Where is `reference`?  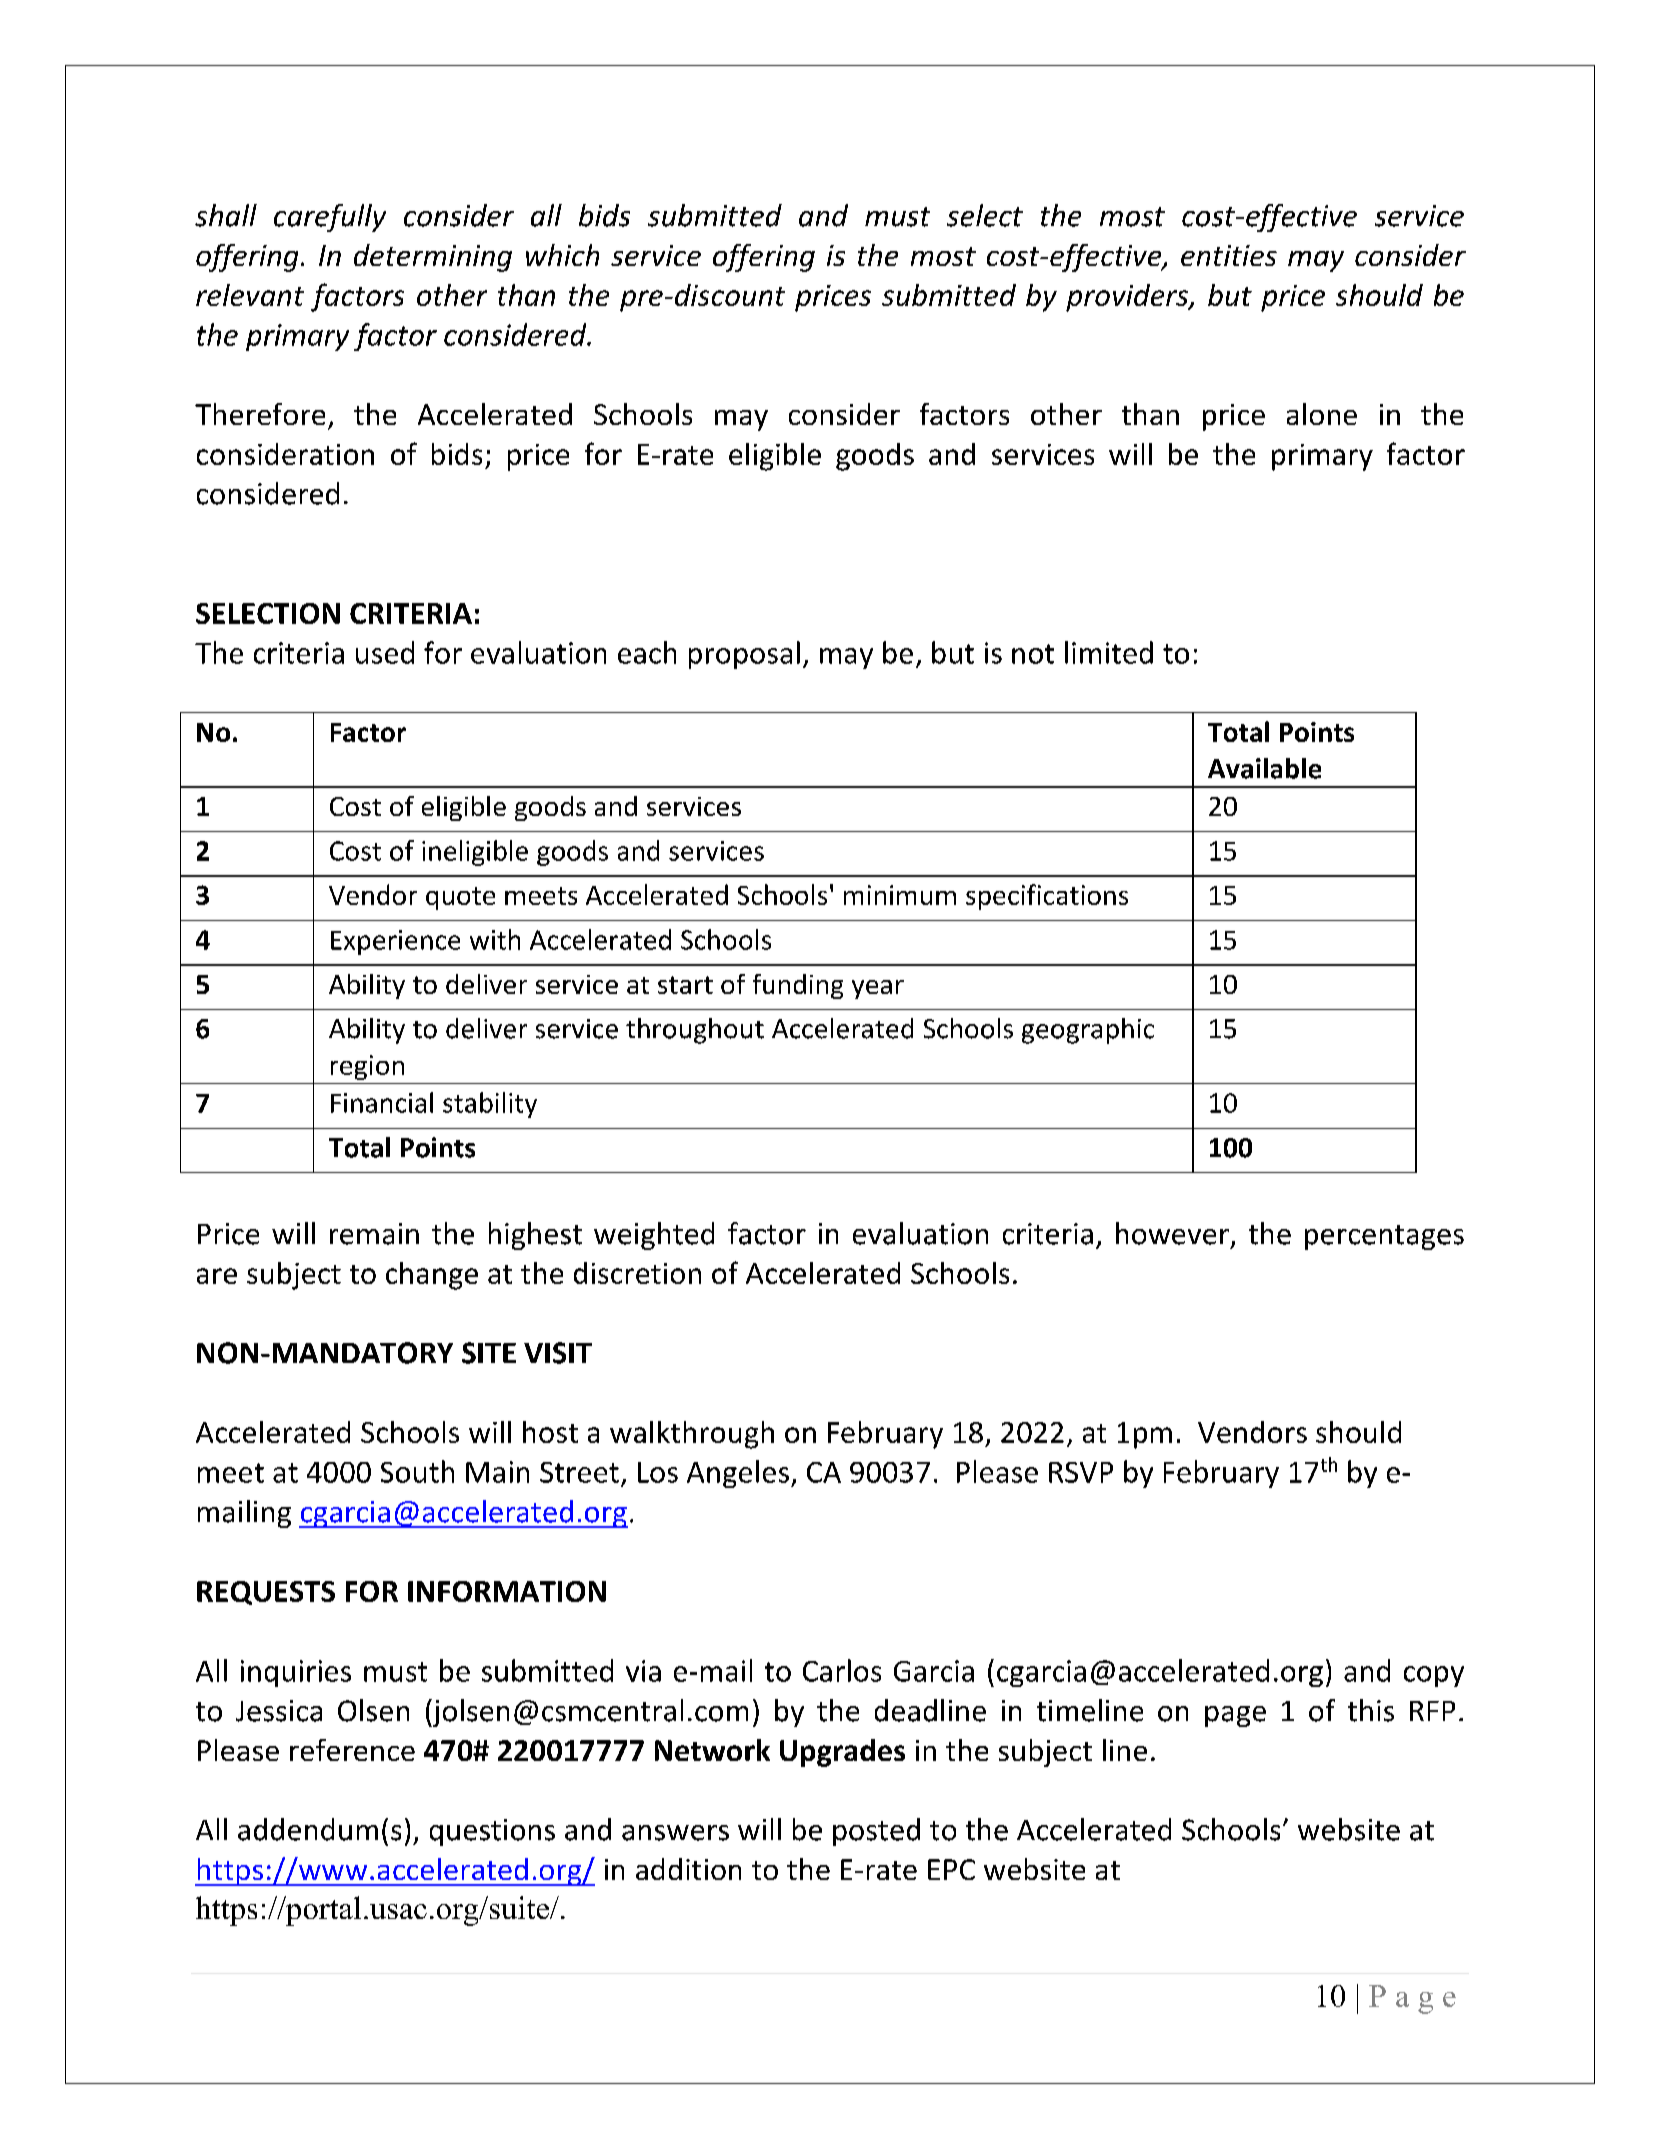 reference is located at coordinates (352, 1750).
